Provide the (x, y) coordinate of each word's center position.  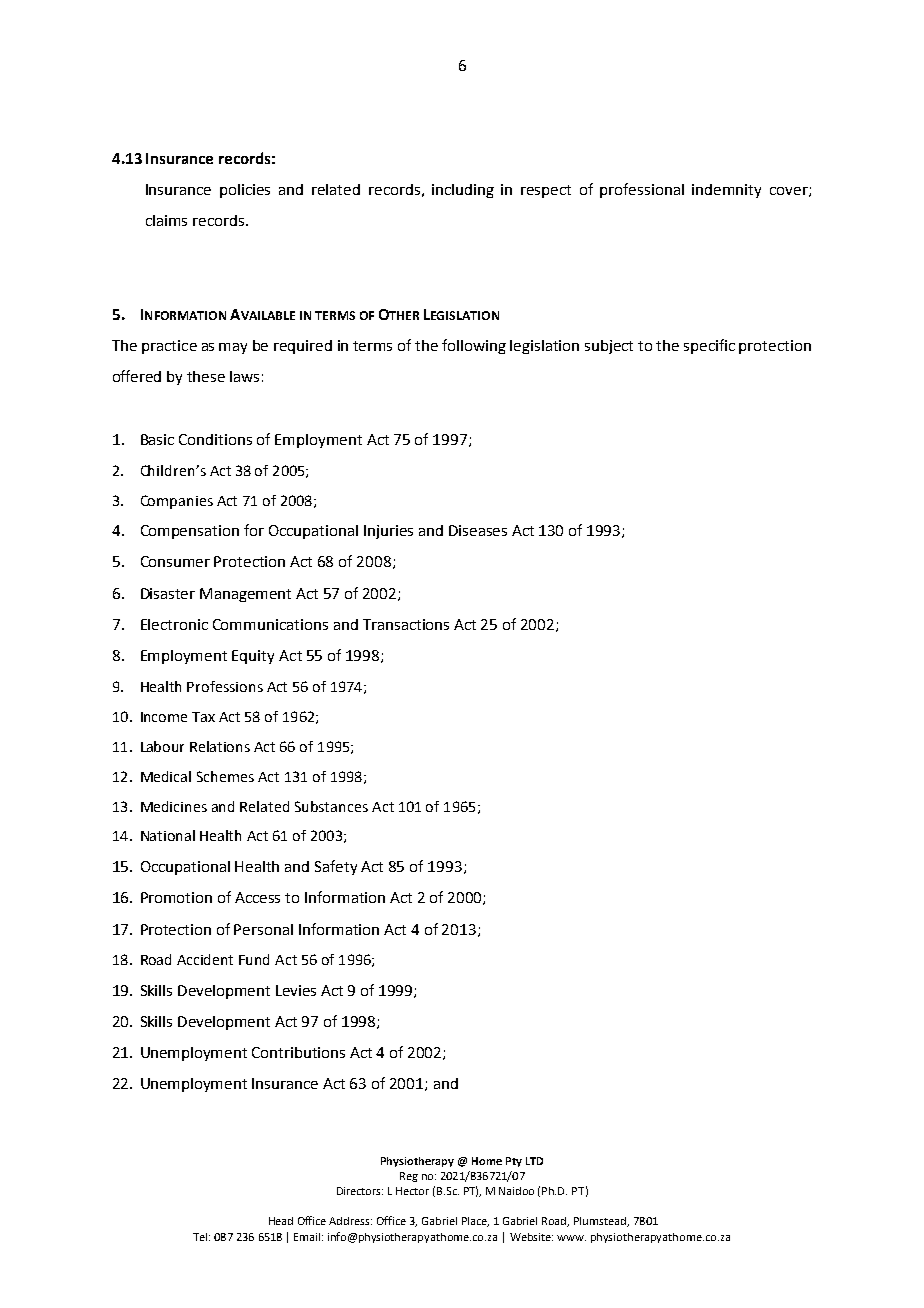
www (571, 1238)
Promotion (176, 897)
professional (642, 190)
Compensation (190, 532)
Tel (200, 1237)
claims (166, 220)
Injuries (388, 532)
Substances (331, 806)
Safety (336, 867)
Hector (412, 1191)
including (463, 191)
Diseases (478, 530)
